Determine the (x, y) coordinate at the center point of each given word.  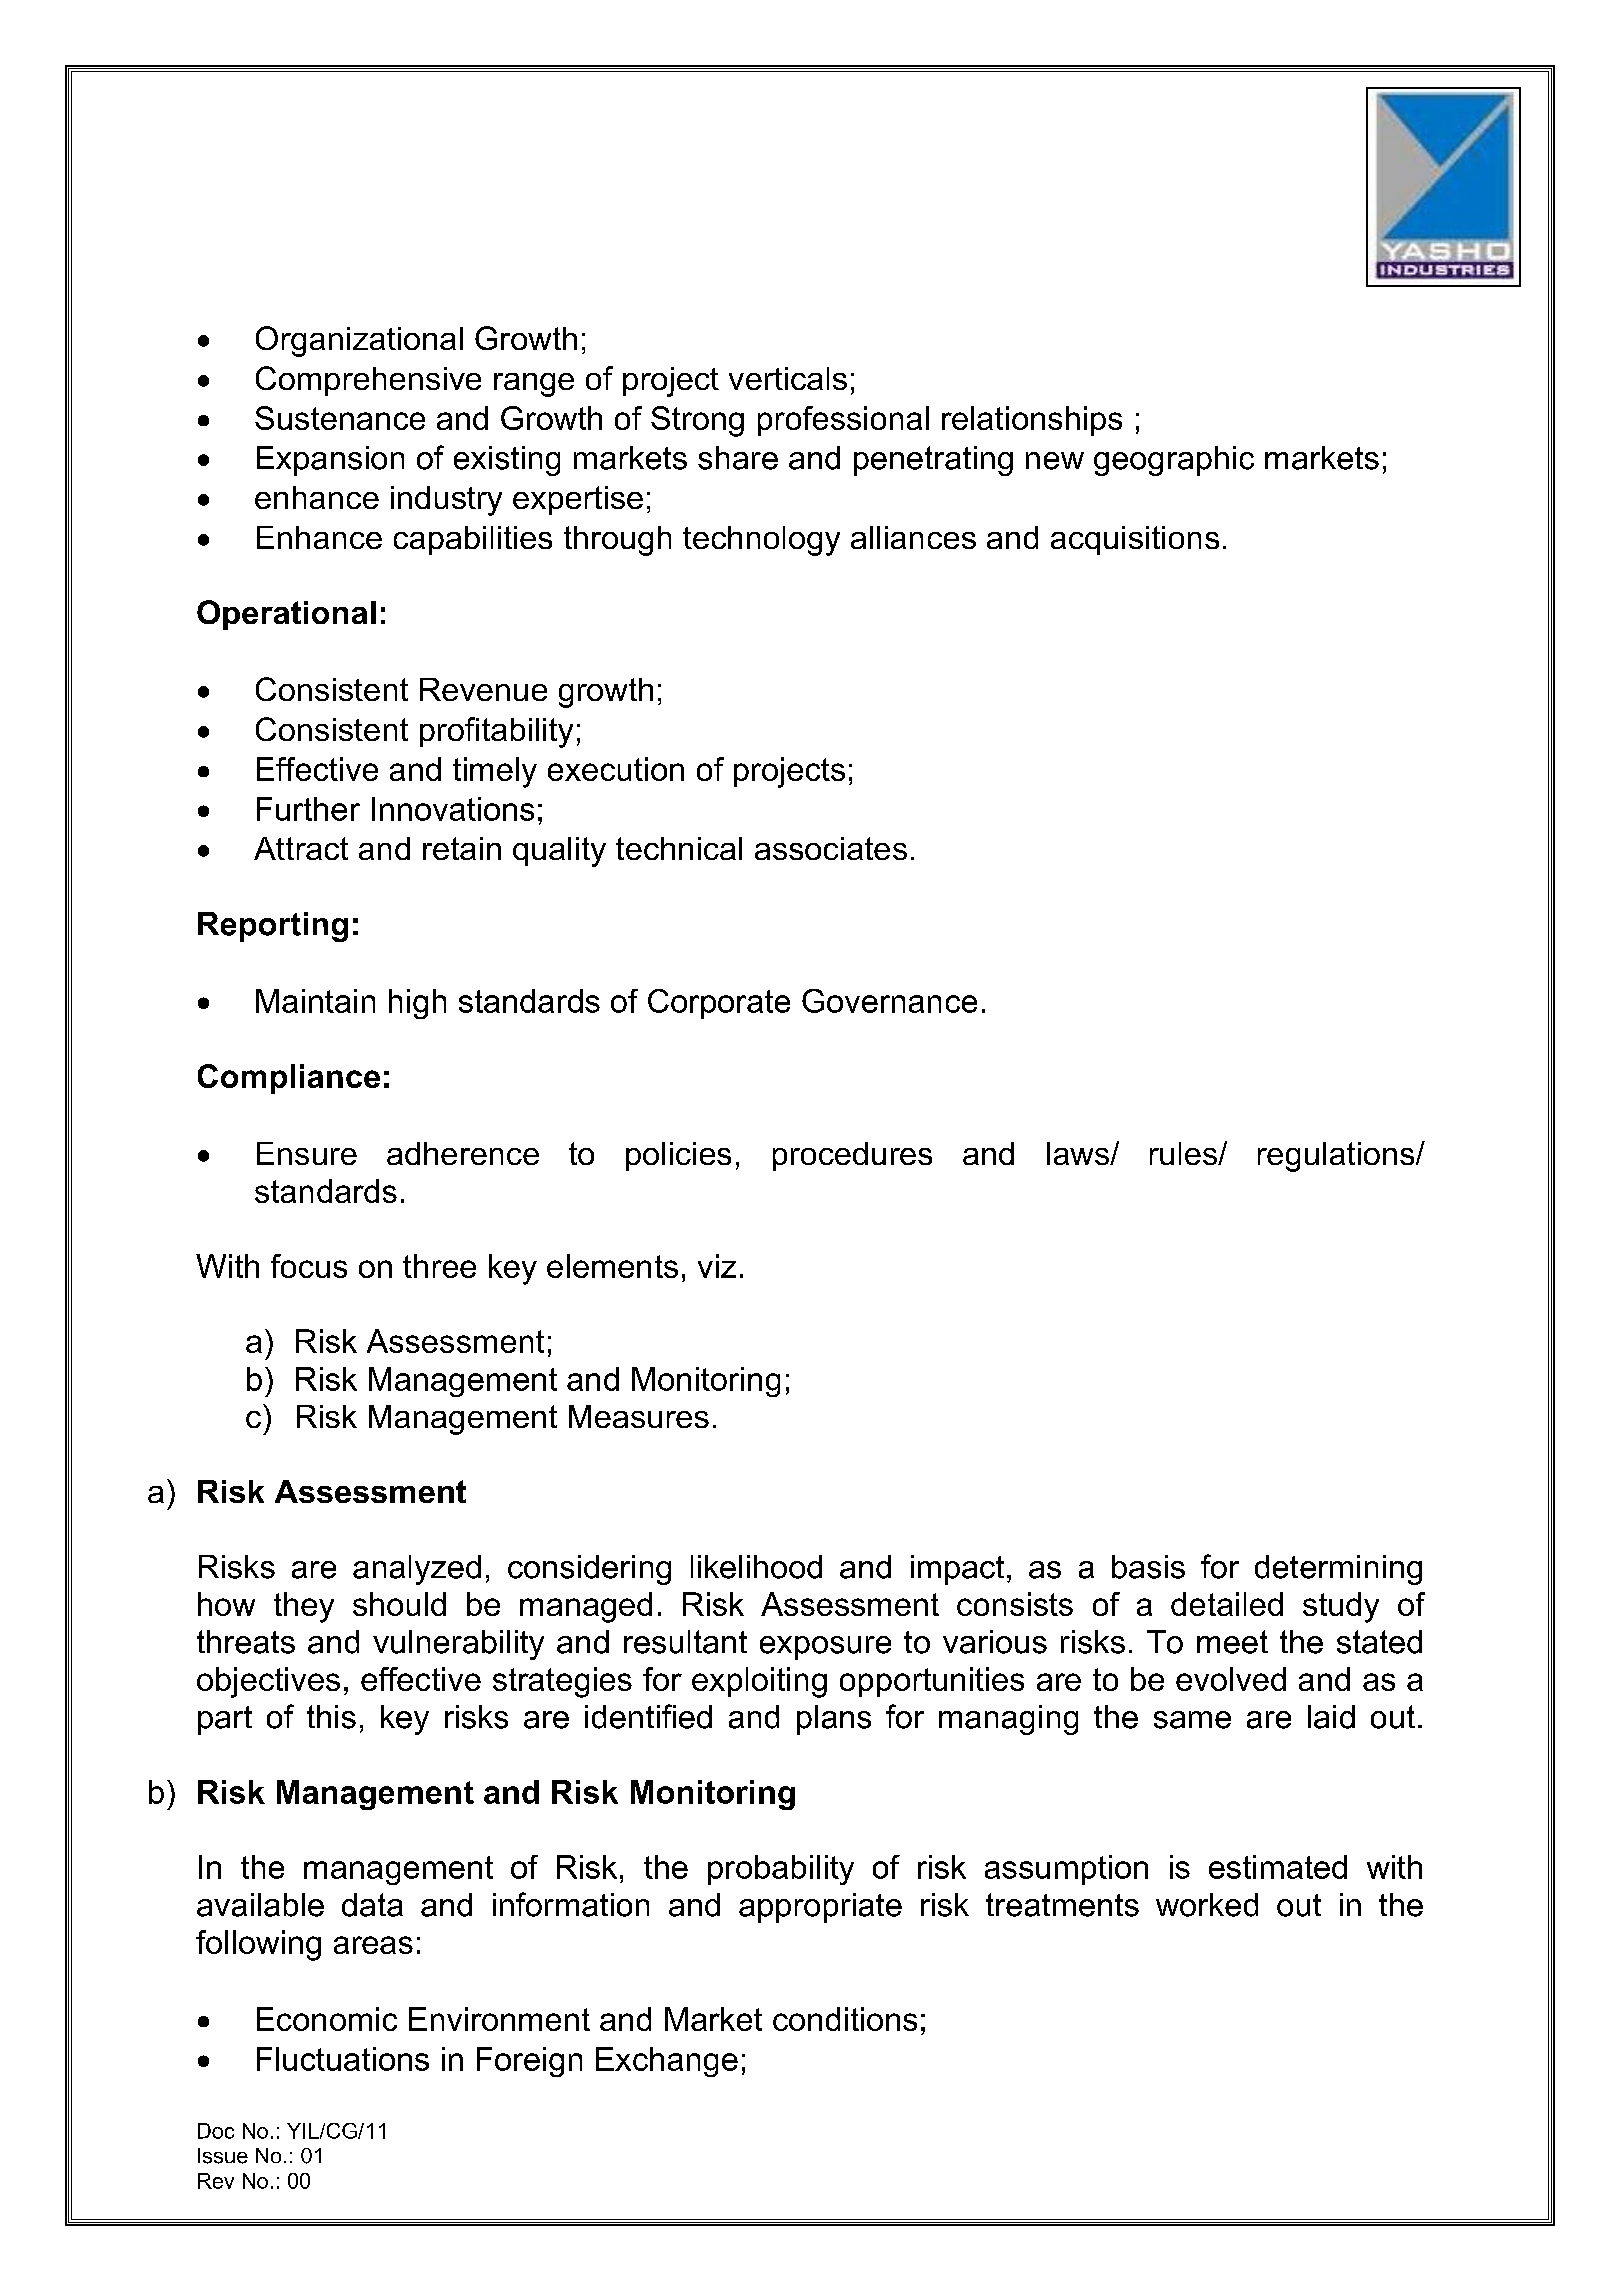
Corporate (719, 1004)
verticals (788, 378)
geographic (1174, 461)
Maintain (315, 1001)
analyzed (417, 1570)
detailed (1227, 1604)
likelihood (756, 1567)
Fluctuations (343, 2059)
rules (1184, 1153)
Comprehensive (368, 381)
